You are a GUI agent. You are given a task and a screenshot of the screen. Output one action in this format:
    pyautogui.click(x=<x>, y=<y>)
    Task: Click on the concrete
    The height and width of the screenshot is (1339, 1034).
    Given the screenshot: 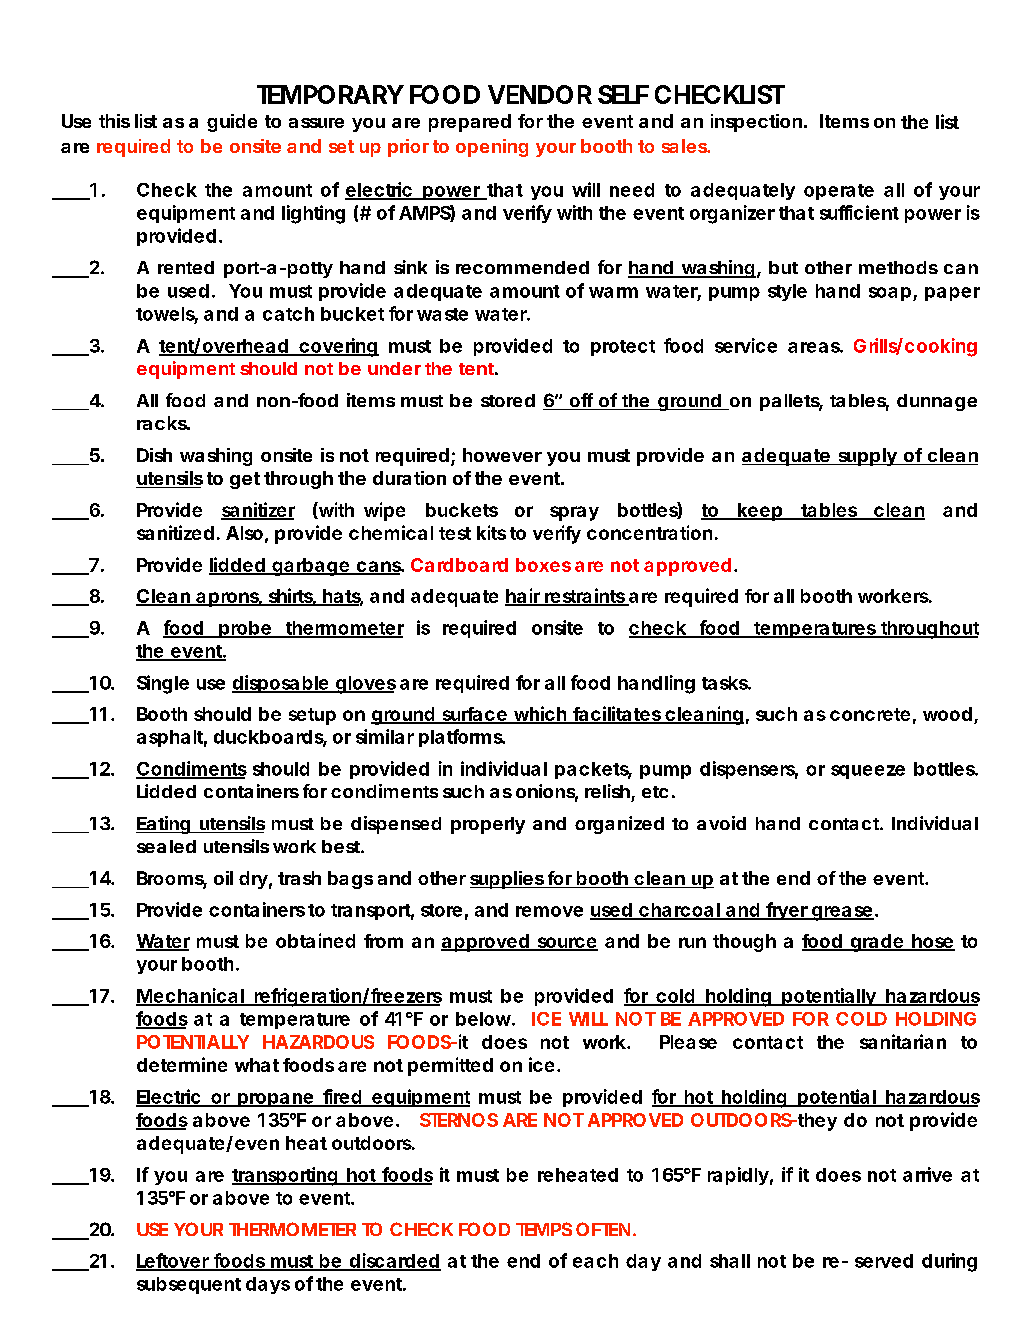 What is the action you would take?
    pyautogui.click(x=870, y=714)
